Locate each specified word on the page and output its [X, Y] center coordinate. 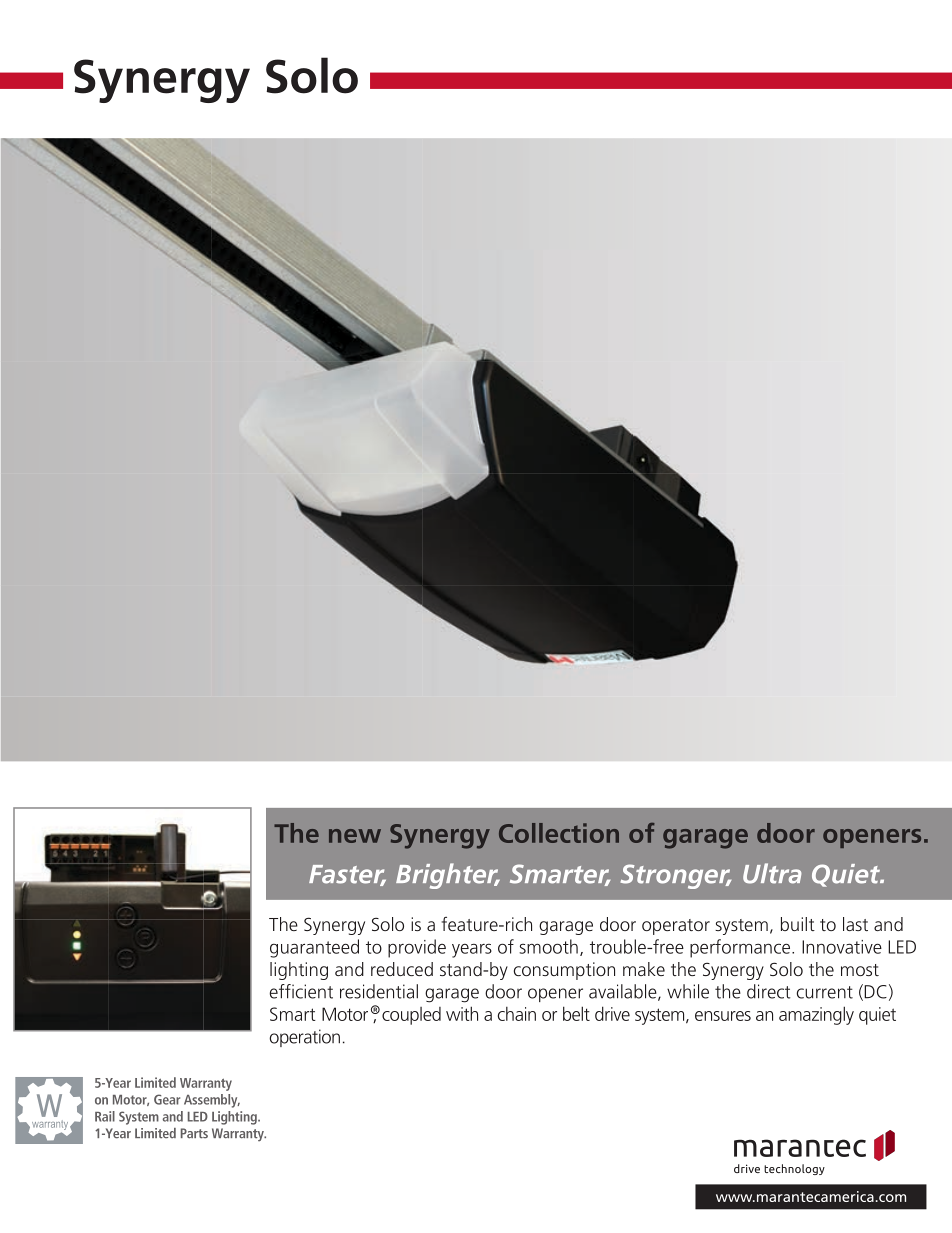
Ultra [772, 873]
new [355, 836]
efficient [301, 991]
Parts [194, 1133]
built [798, 924]
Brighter [448, 876]
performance [740, 948]
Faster [347, 875]
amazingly [816, 1015]
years [472, 950]
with [462, 1013]
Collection [559, 833]
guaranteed [314, 948]
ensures [723, 1016]
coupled [411, 1016]
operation [304, 1038]
